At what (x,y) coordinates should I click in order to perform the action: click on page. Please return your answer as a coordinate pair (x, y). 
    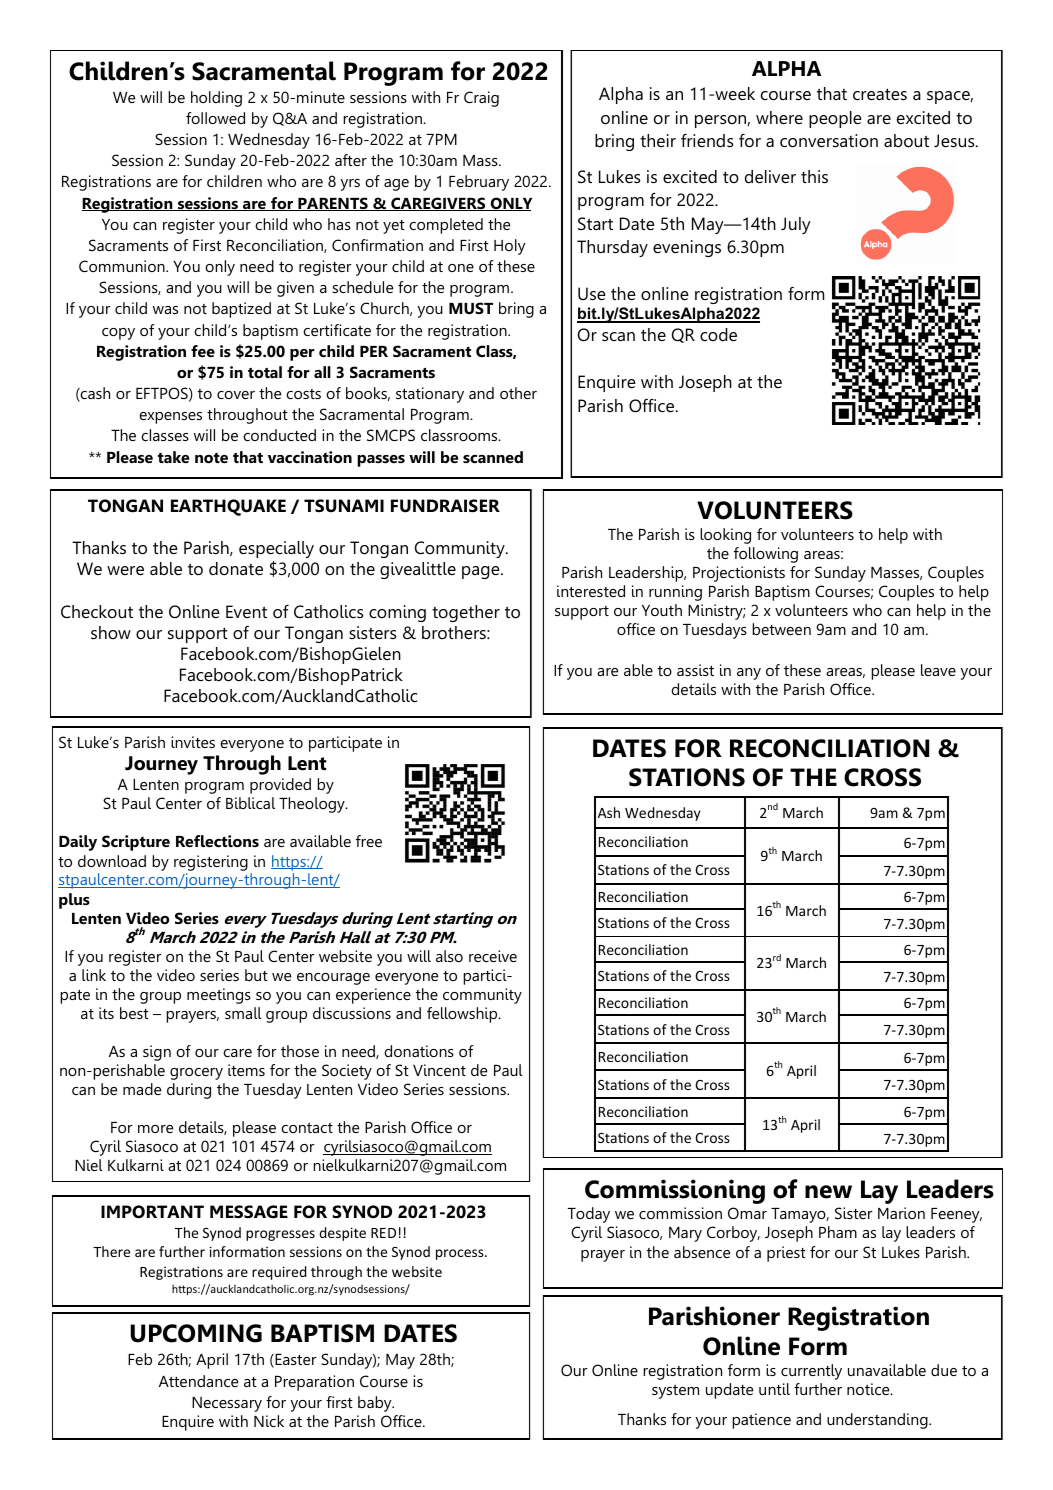
    Looking at the image, I should click on (482, 572).
